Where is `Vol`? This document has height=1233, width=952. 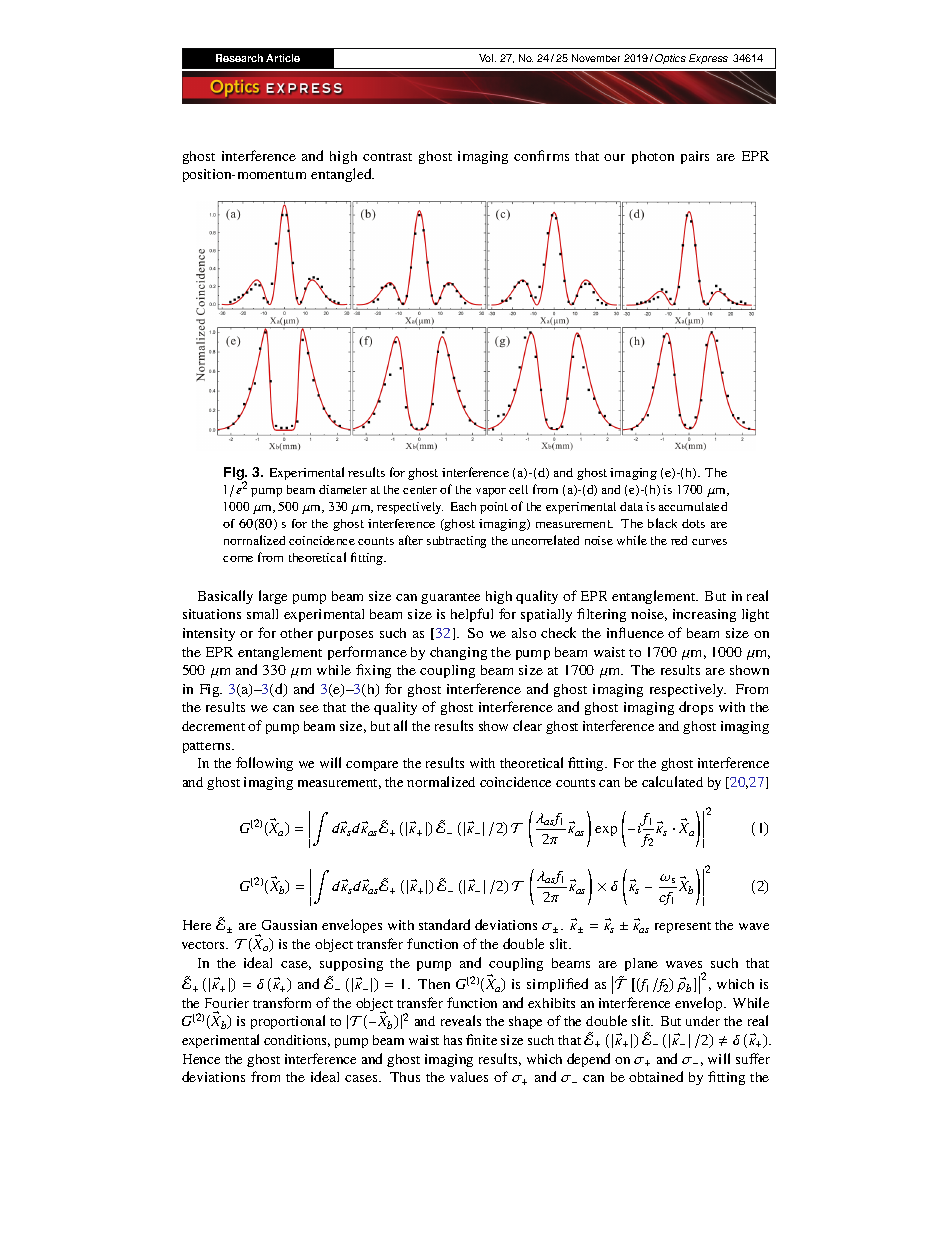 Vol is located at coordinates (487, 58).
